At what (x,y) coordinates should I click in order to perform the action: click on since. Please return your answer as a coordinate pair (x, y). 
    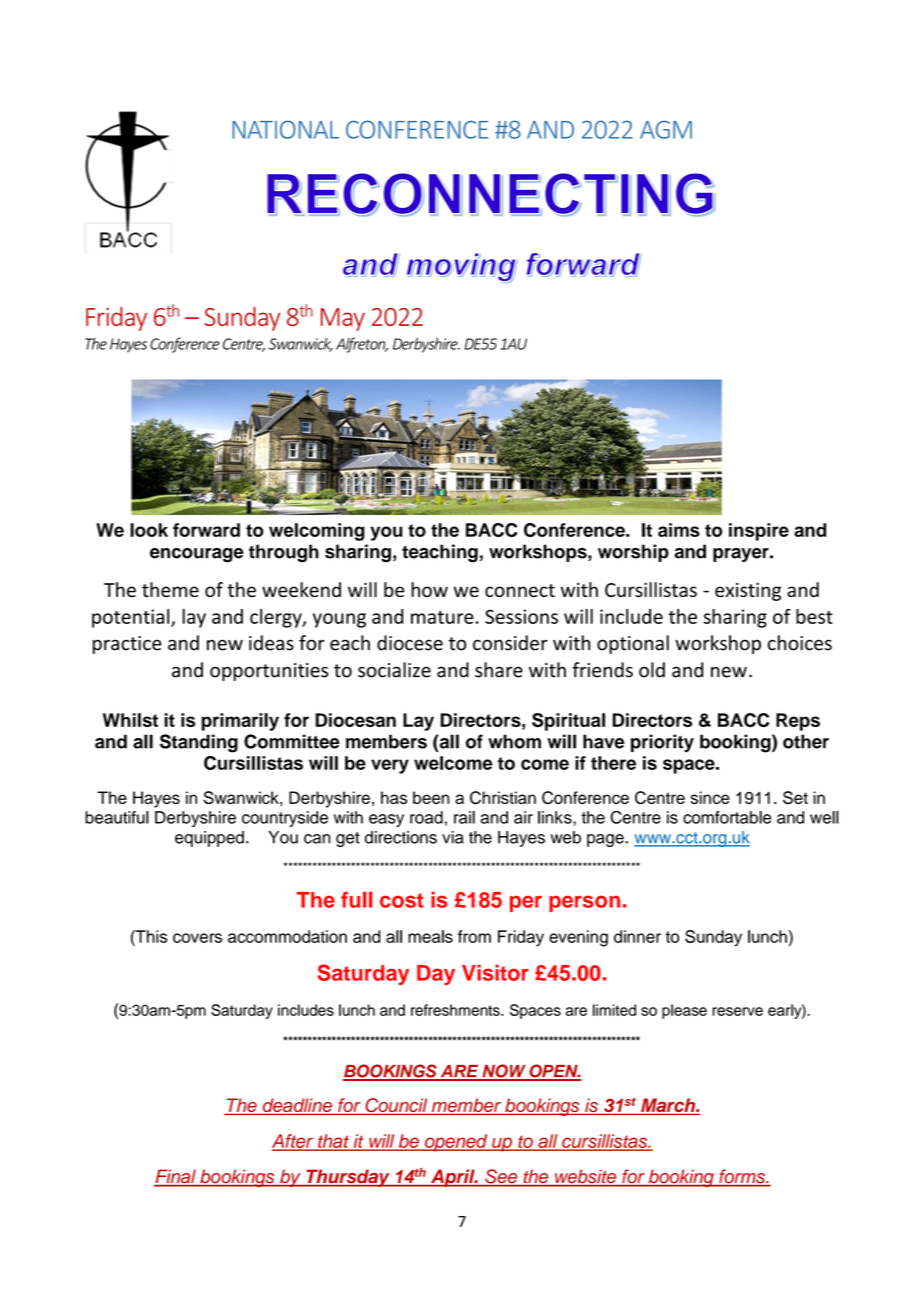
    Looking at the image, I should click on (710, 797).
